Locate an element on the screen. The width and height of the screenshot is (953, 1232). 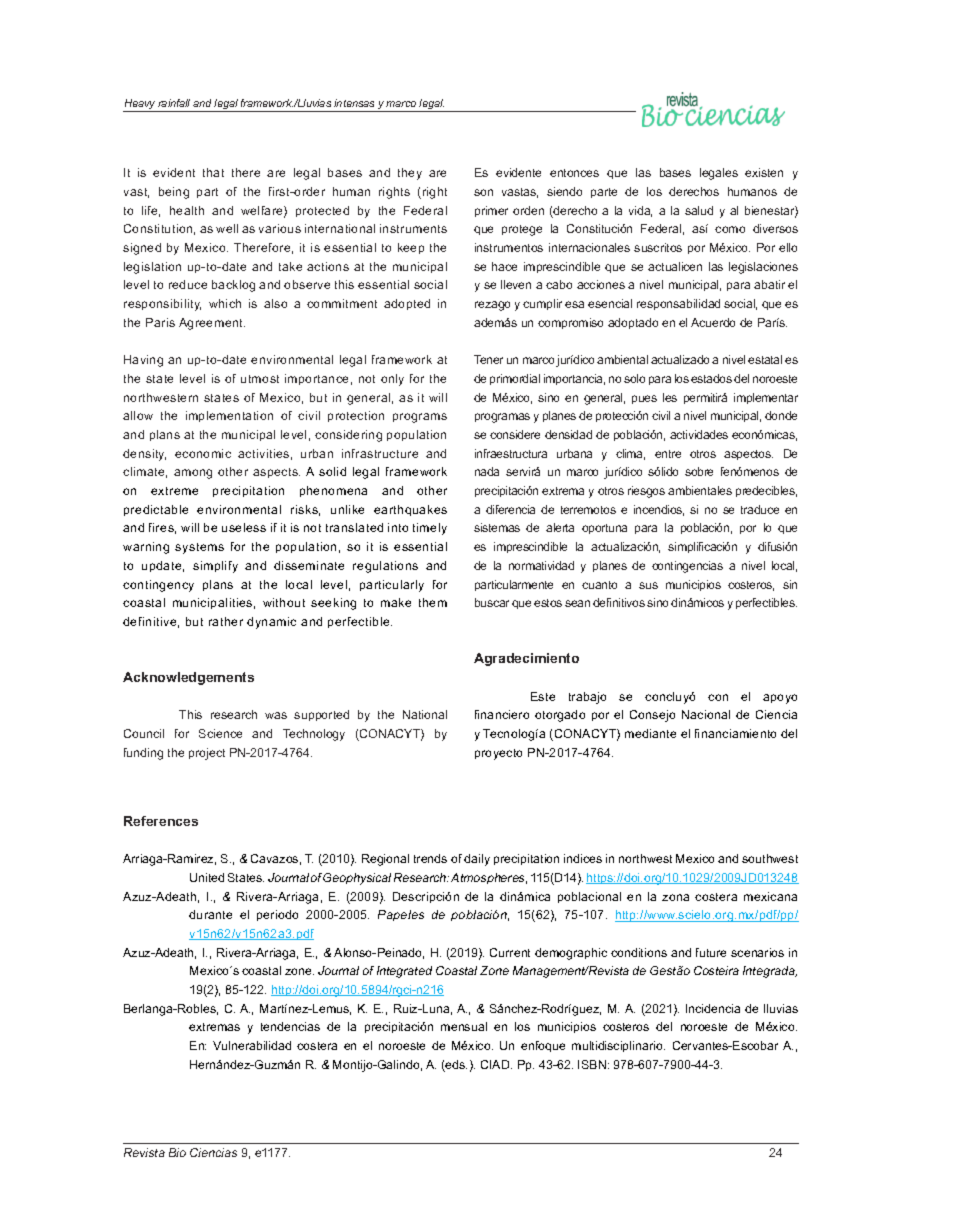
daily is located at coordinates (477, 860).
